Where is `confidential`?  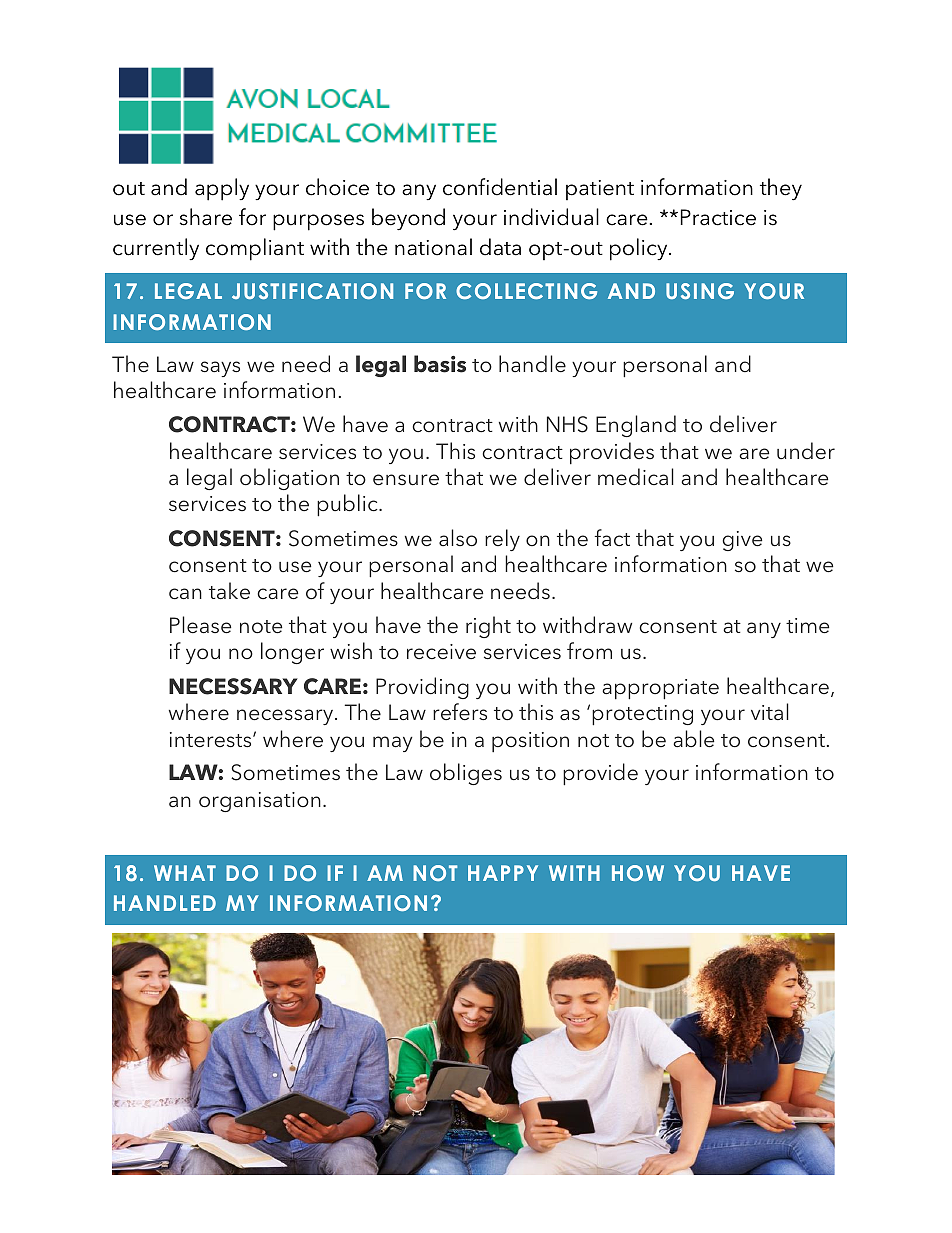 confidential is located at coordinates (500, 187).
